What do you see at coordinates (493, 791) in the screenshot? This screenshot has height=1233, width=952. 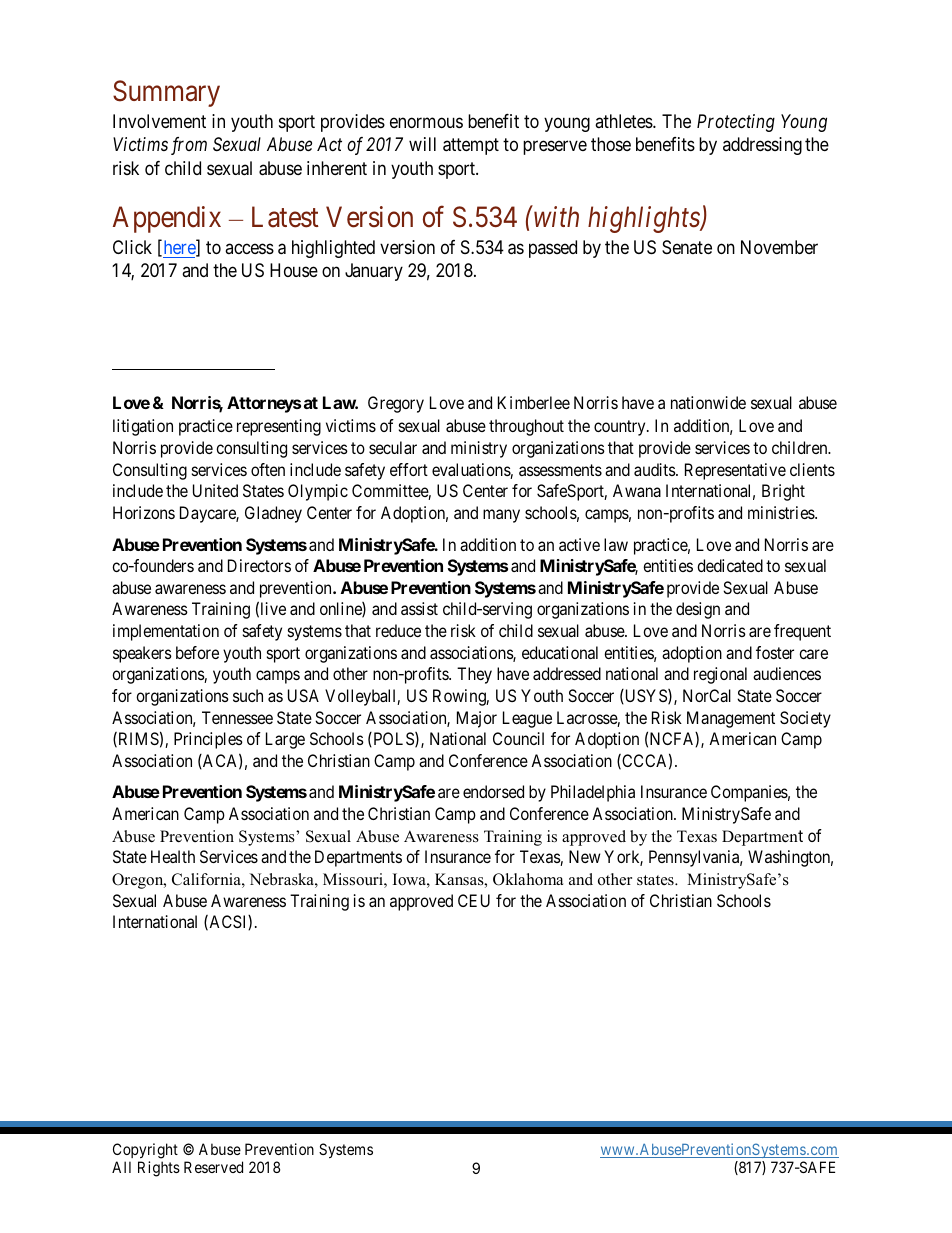 I see `endorsed` at bounding box center [493, 791].
